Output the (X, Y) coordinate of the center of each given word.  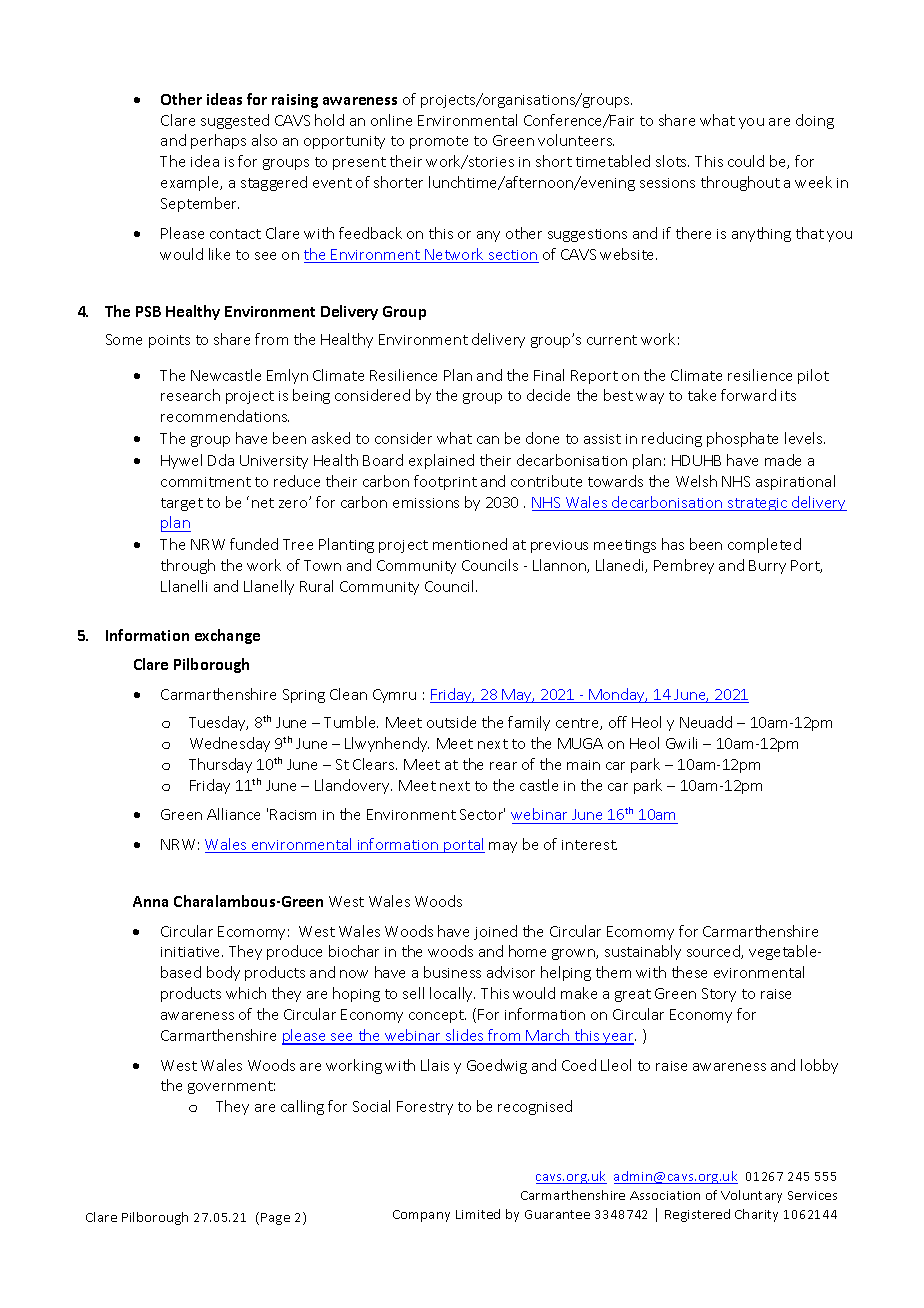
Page (275, 1219)
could (746, 161)
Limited (478, 1214)
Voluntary (751, 1196)
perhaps (218, 141)
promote (439, 142)
